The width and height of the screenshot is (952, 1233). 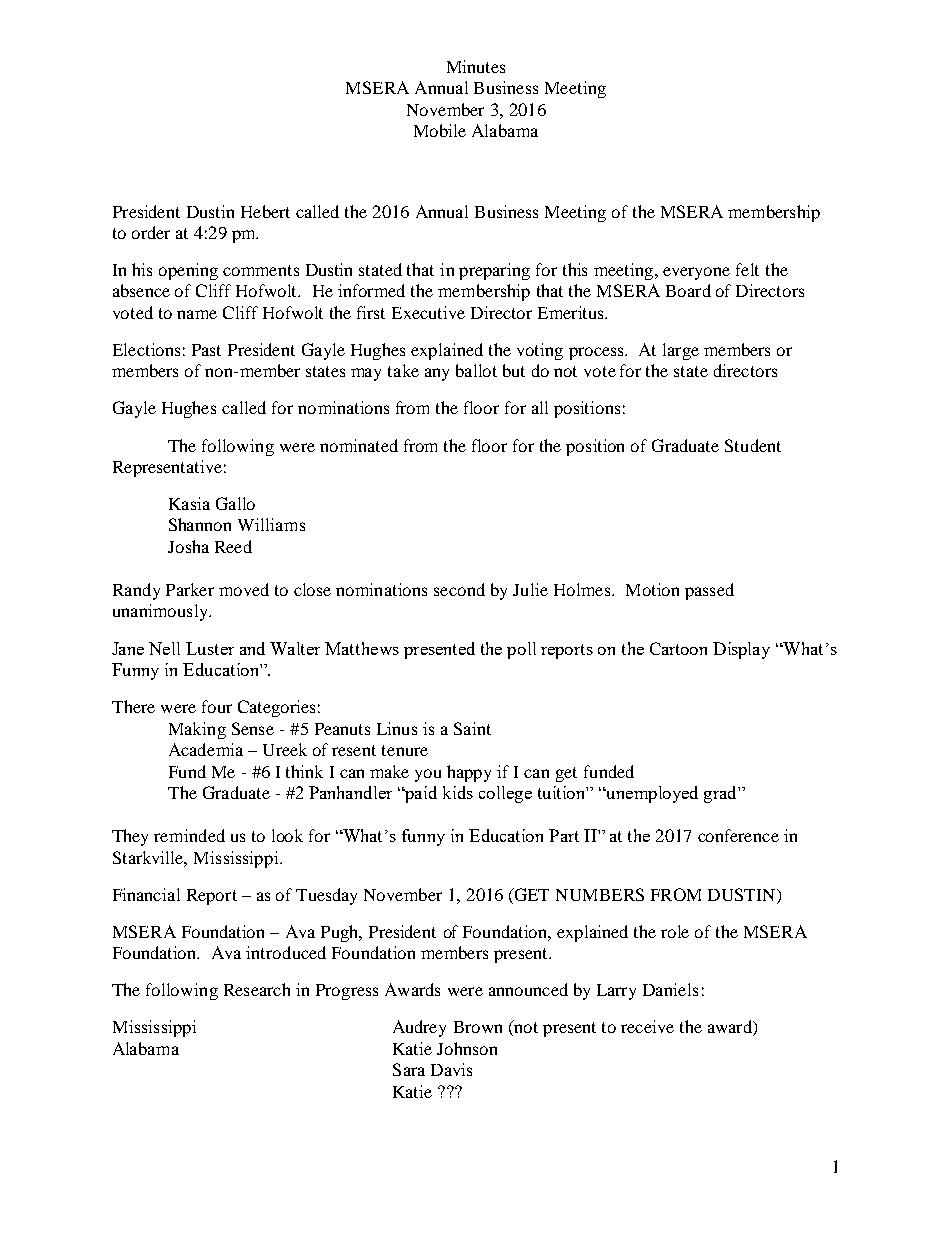 I want to click on Parker, so click(x=190, y=589).
